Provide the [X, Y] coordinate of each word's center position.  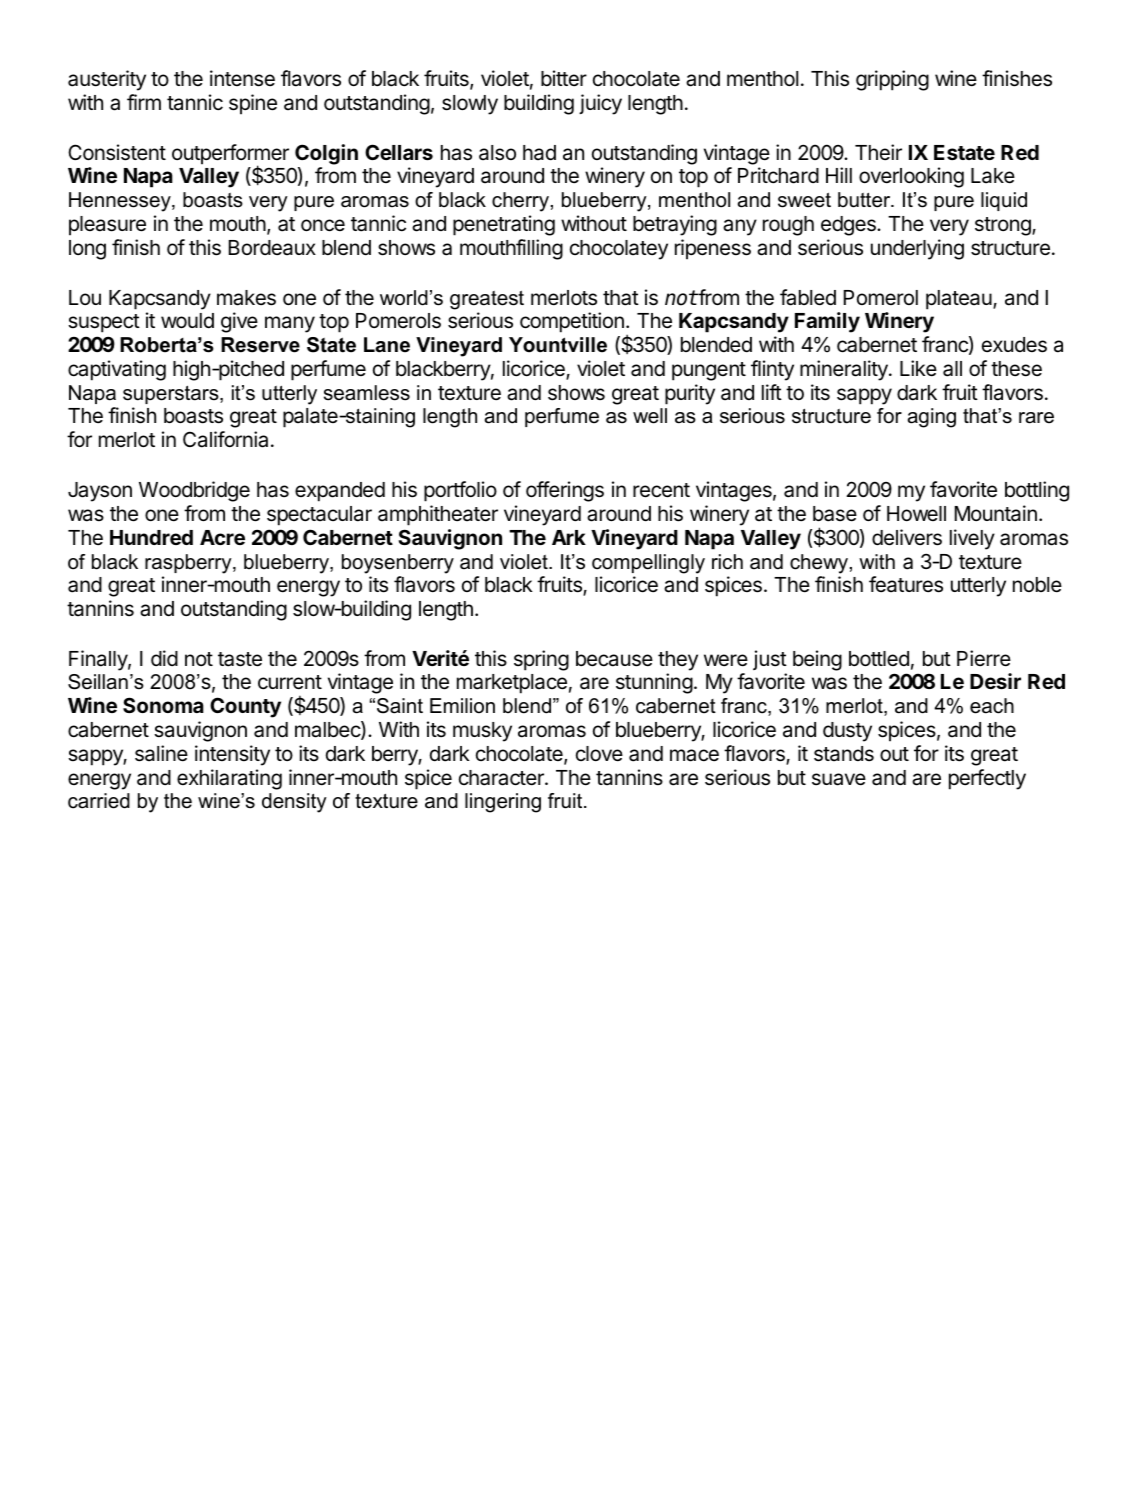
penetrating [504, 225]
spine [253, 104]
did [164, 658]
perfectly [987, 779]
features [906, 584]
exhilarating [229, 779]
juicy [600, 104]
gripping [892, 80]
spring [541, 660]
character [502, 778]
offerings [565, 491]
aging [932, 418]
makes [246, 298]
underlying [917, 249]
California [225, 439]
